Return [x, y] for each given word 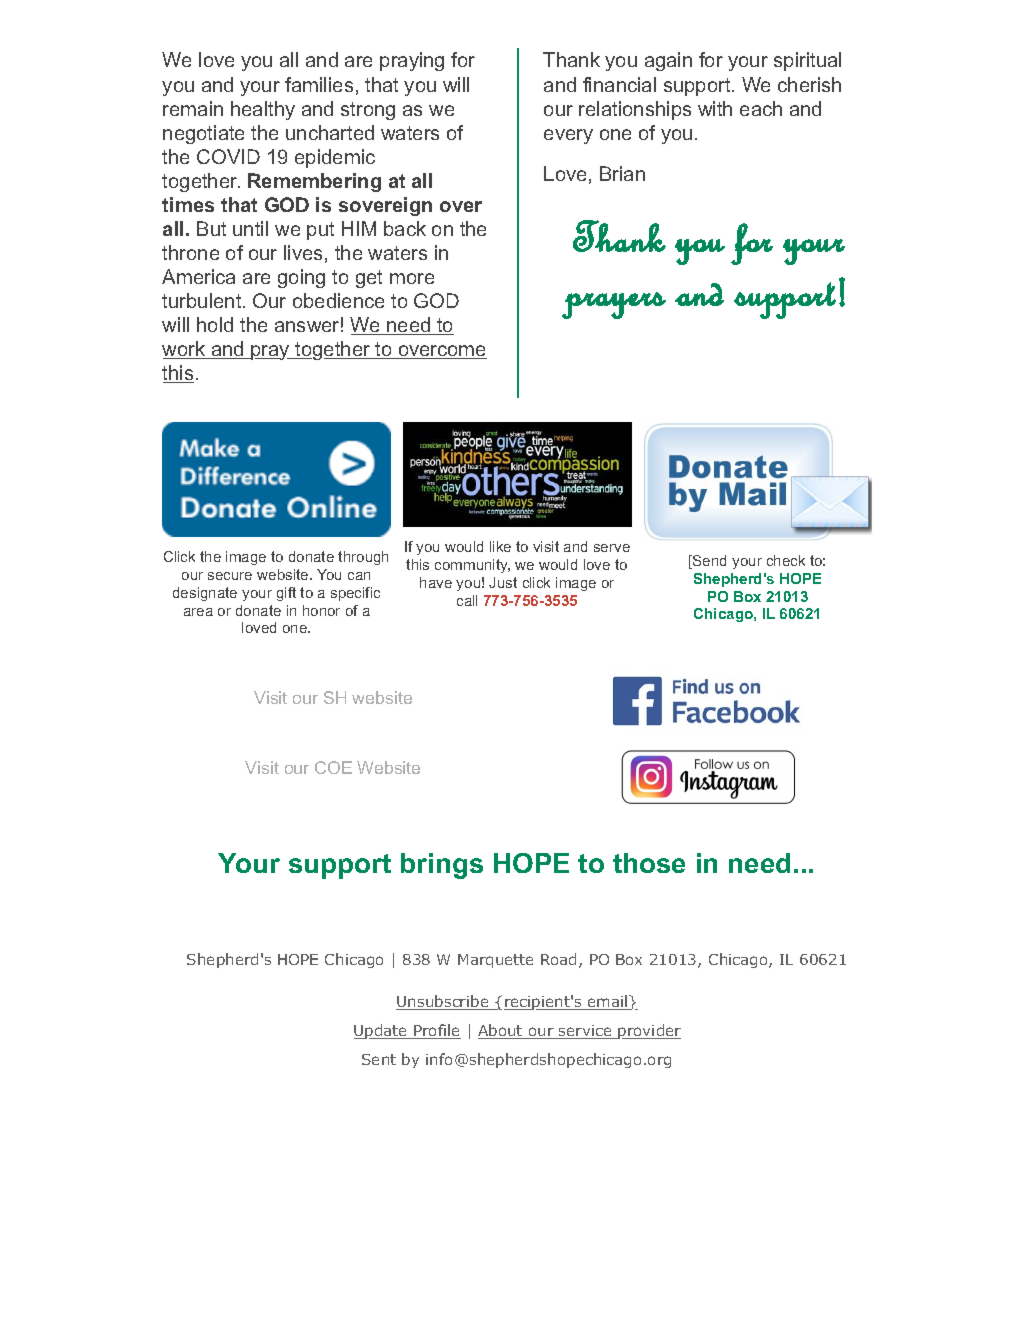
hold [215, 324]
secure [230, 576]
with [715, 108]
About [501, 1031]
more [412, 278]
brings [442, 866]
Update [382, 1031]
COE [333, 767]
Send [708, 562]
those [649, 863]
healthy [263, 110]
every [568, 136]
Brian [622, 173]
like [500, 546]
